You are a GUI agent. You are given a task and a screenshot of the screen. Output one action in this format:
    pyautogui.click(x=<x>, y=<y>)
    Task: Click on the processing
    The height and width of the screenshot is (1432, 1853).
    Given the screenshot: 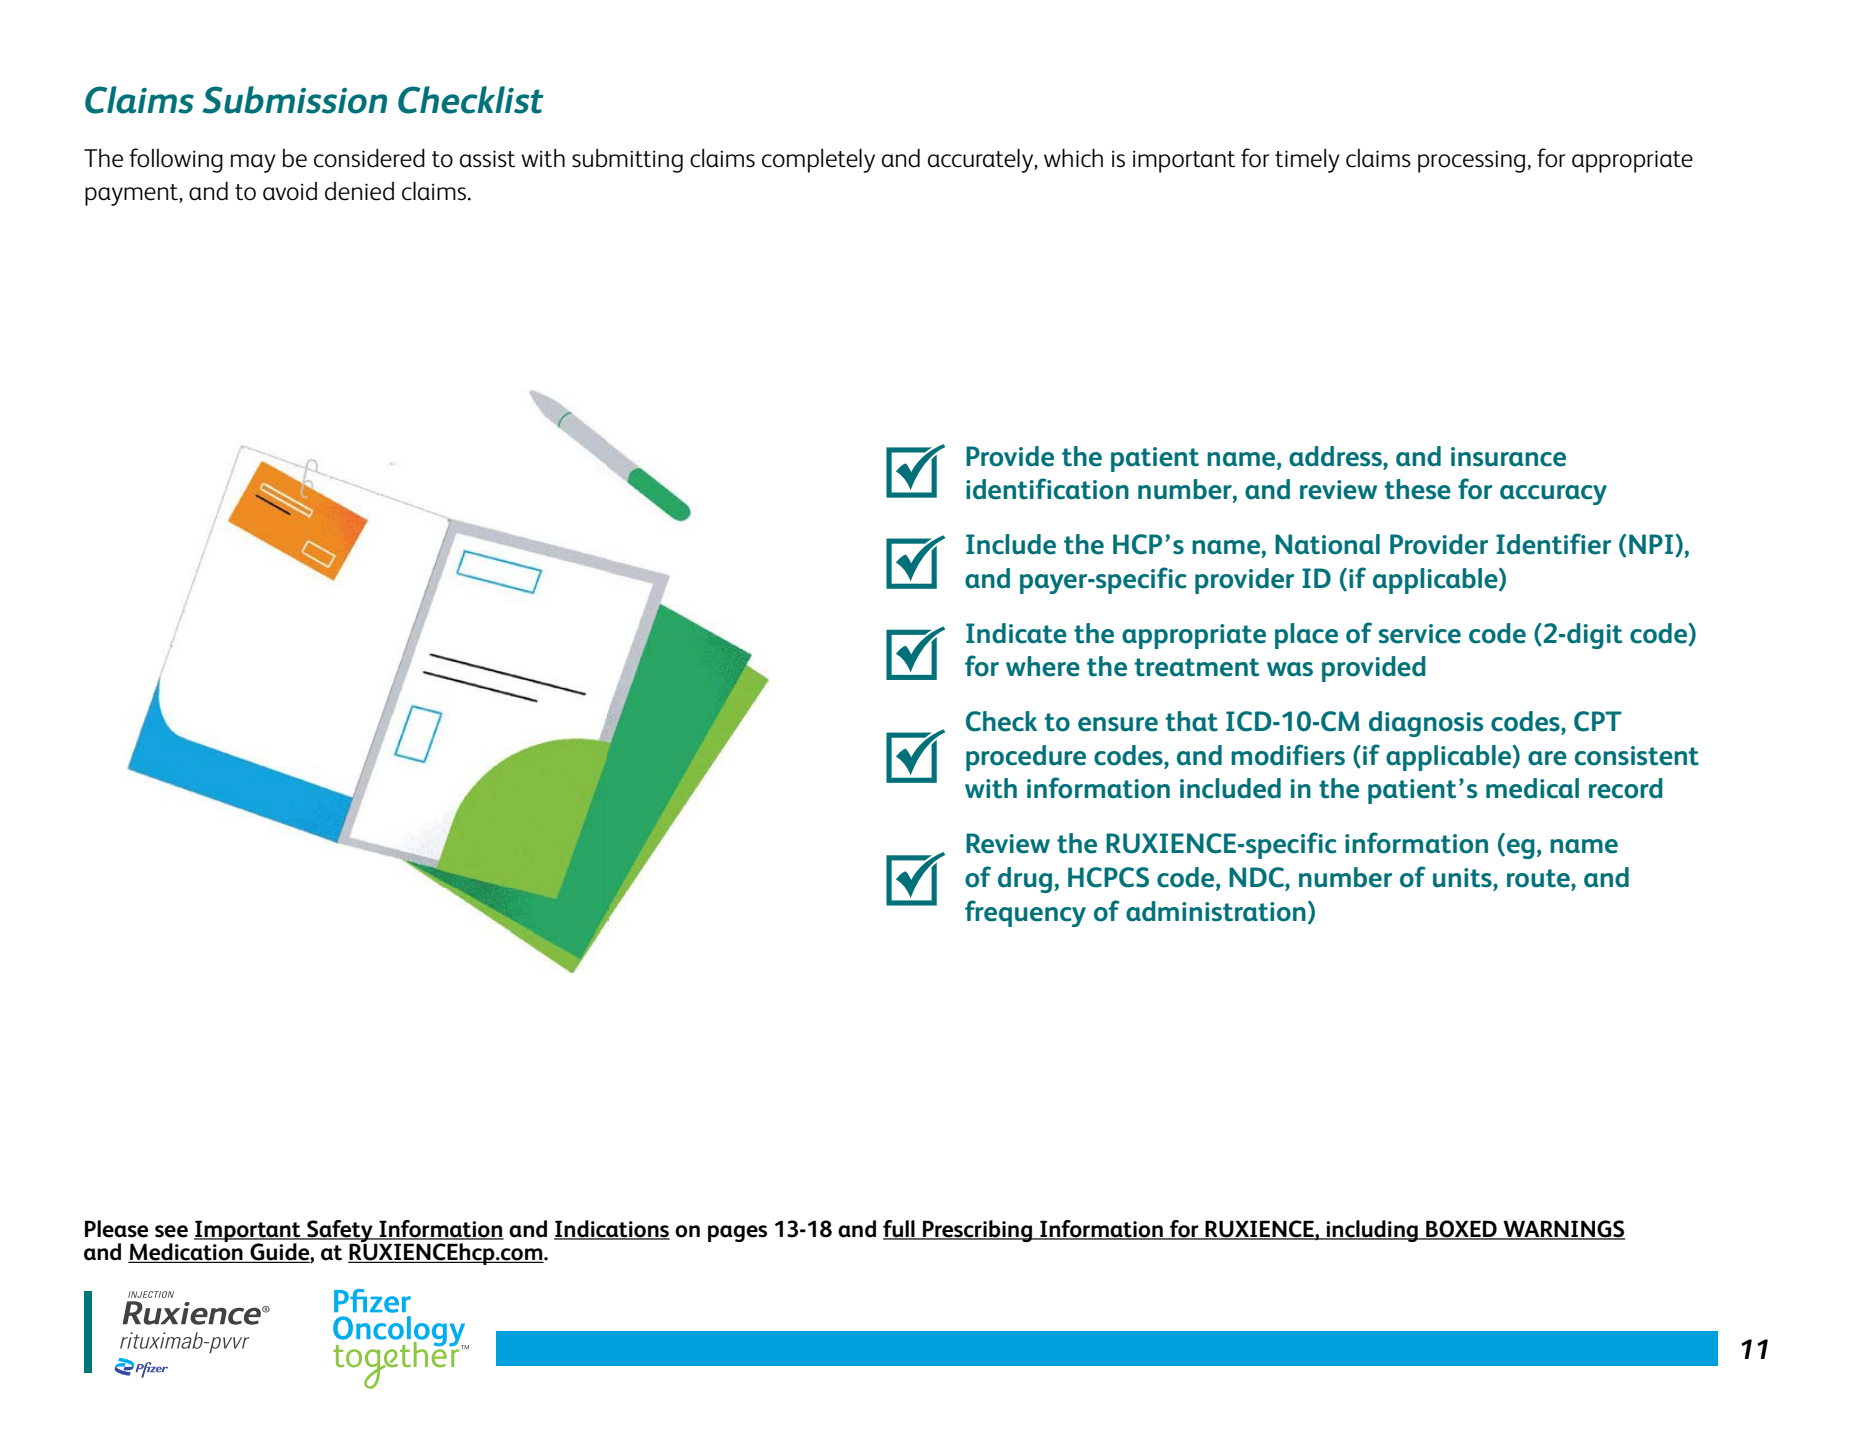 What is the action you would take?
    pyautogui.click(x=1471, y=161)
